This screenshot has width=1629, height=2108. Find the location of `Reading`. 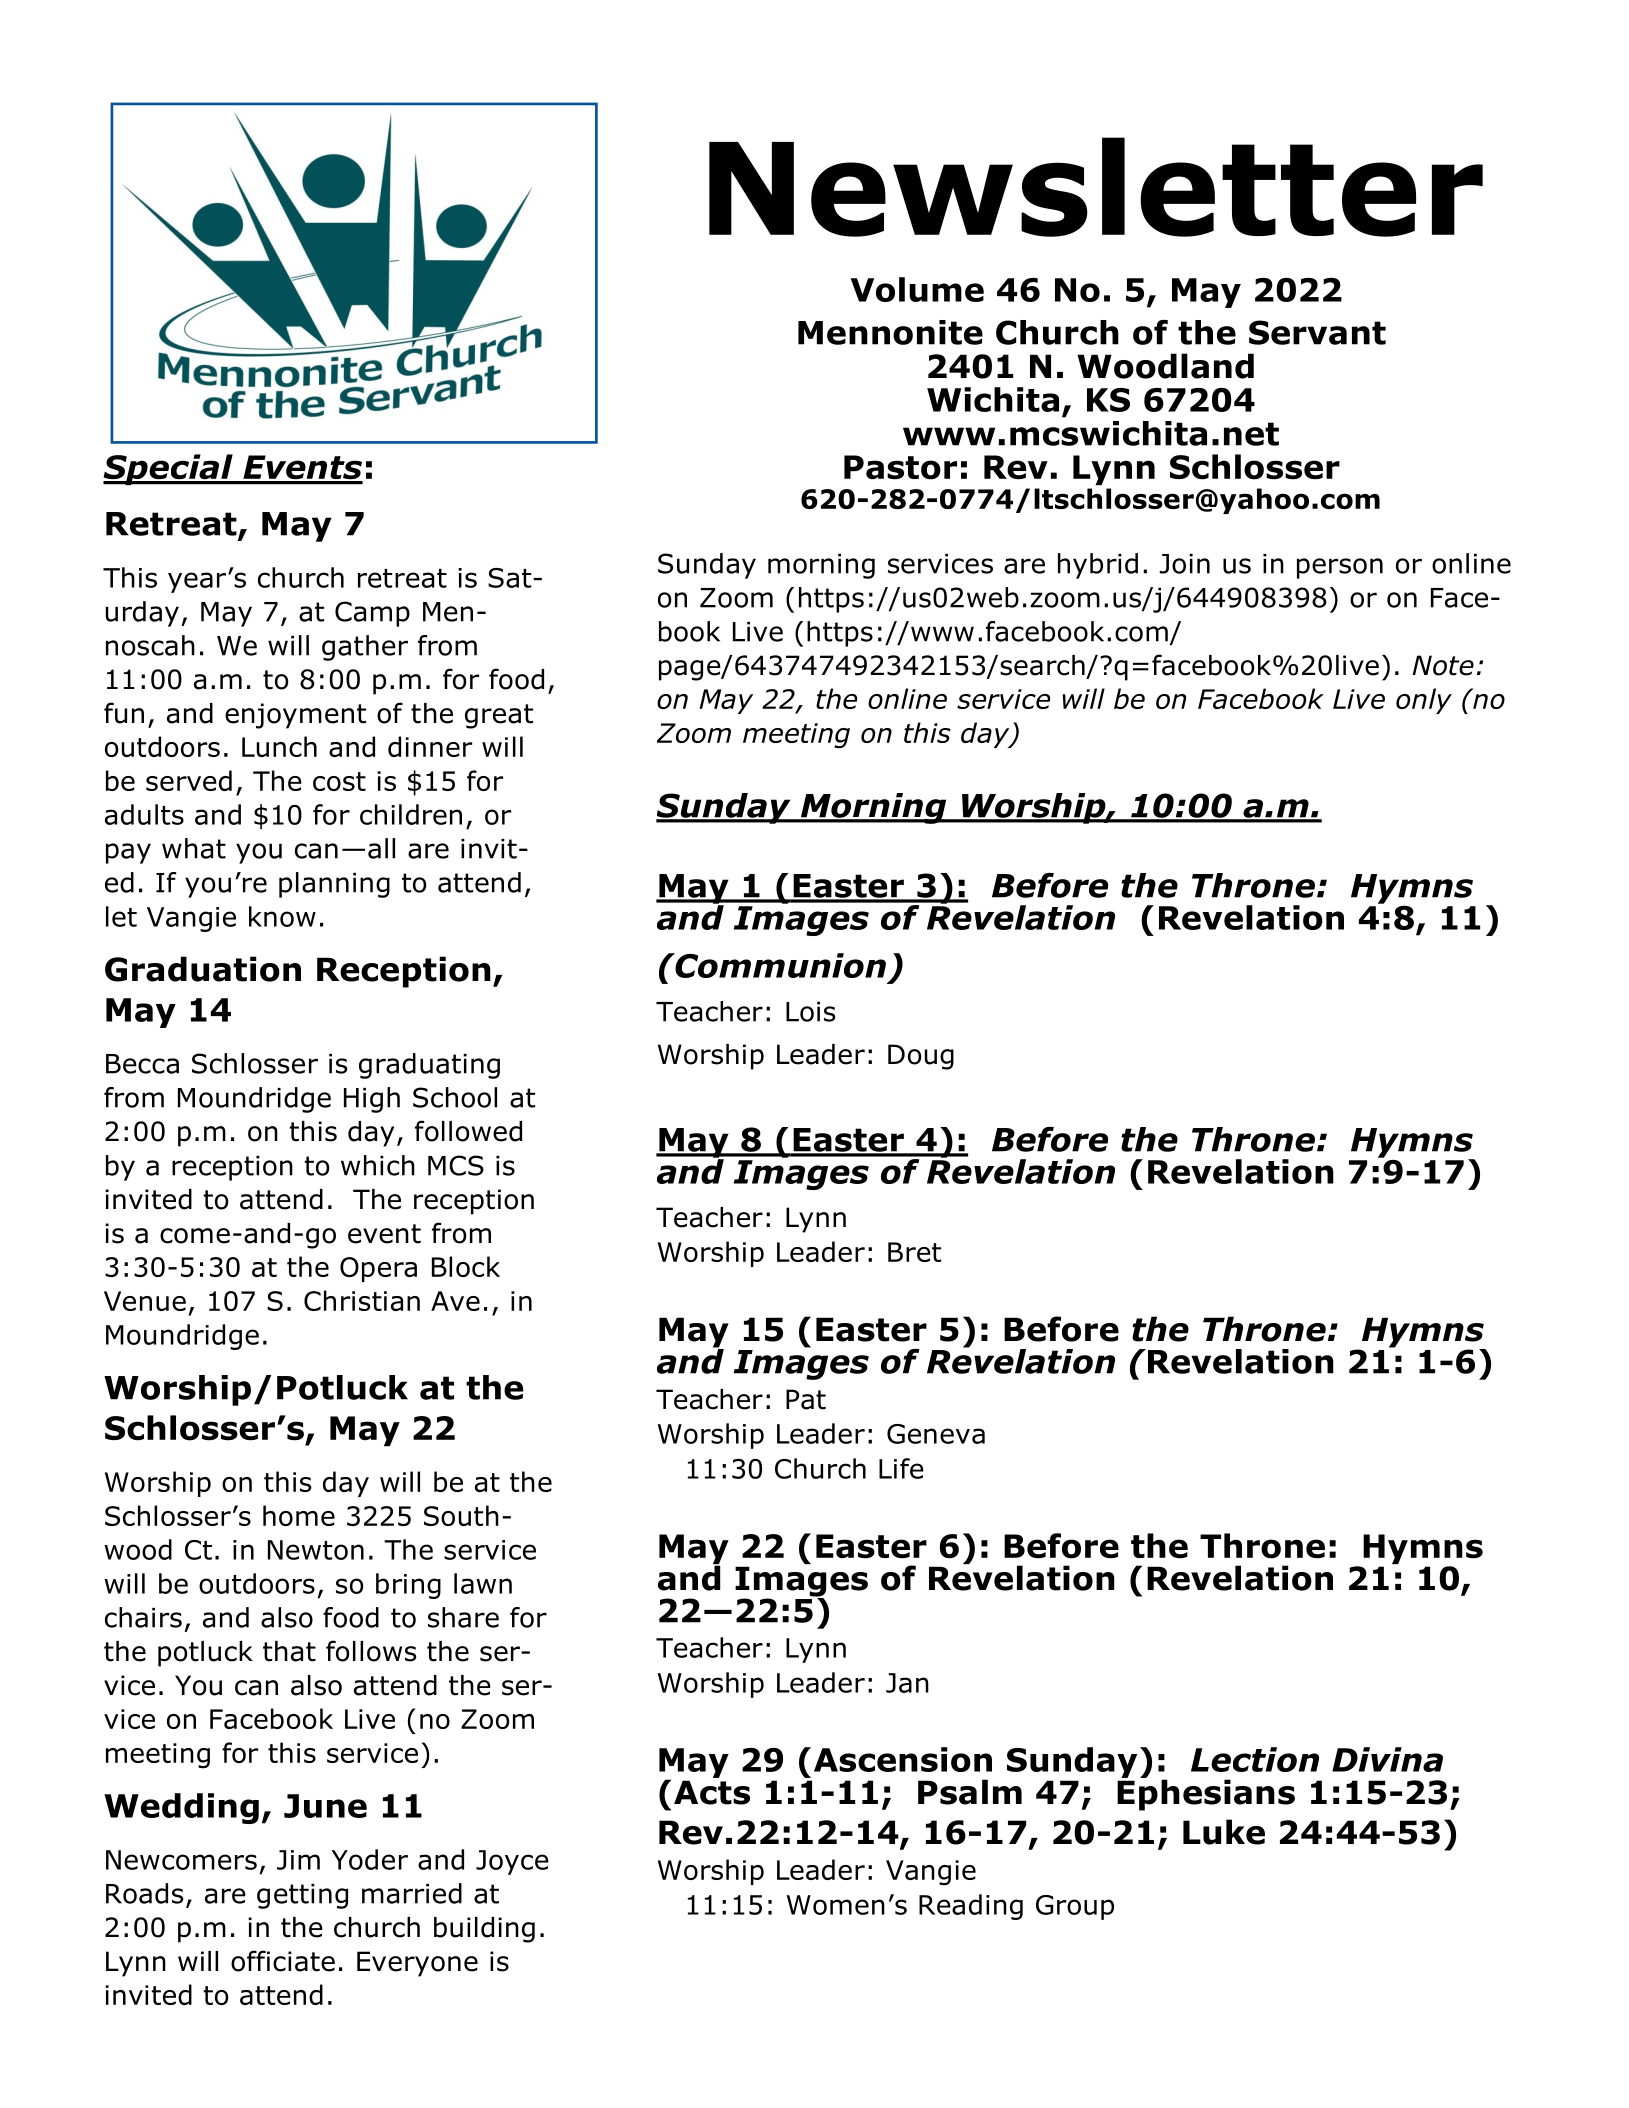

Reading is located at coordinates (971, 1907).
